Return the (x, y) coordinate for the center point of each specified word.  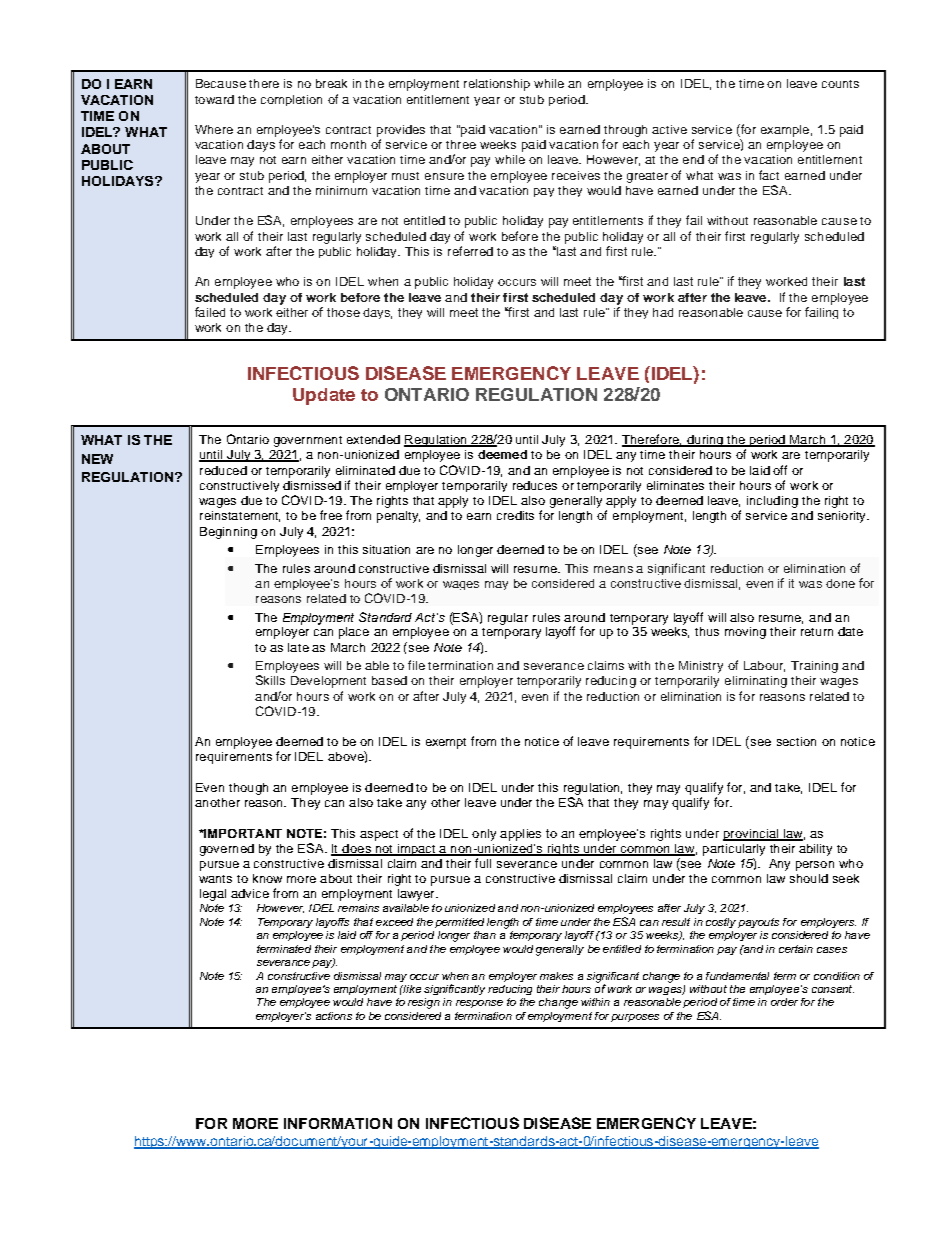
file (416, 665)
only (484, 835)
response (479, 1004)
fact (769, 175)
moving (745, 633)
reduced (223, 470)
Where (214, 129)
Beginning (228, 533)
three (461, 144)
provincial (751, 835)
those (343, 312)
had (663, 312)
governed (227, 850)
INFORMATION (338, 1123)
